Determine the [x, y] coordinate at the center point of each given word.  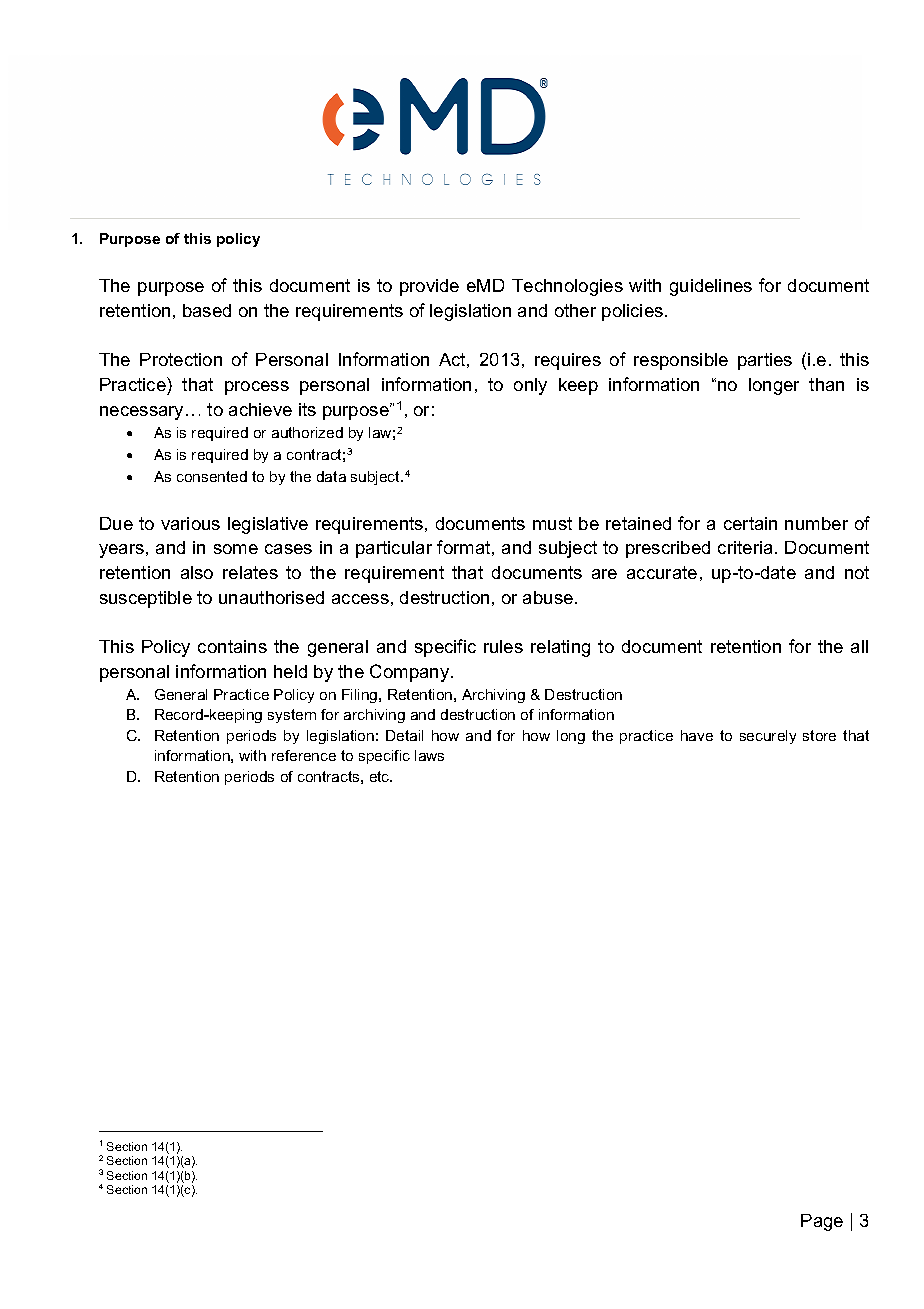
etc [381, 776]
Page [822, 1222]
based [207, 310]
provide [429, 287]
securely [768, 737]
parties [765, 361]
